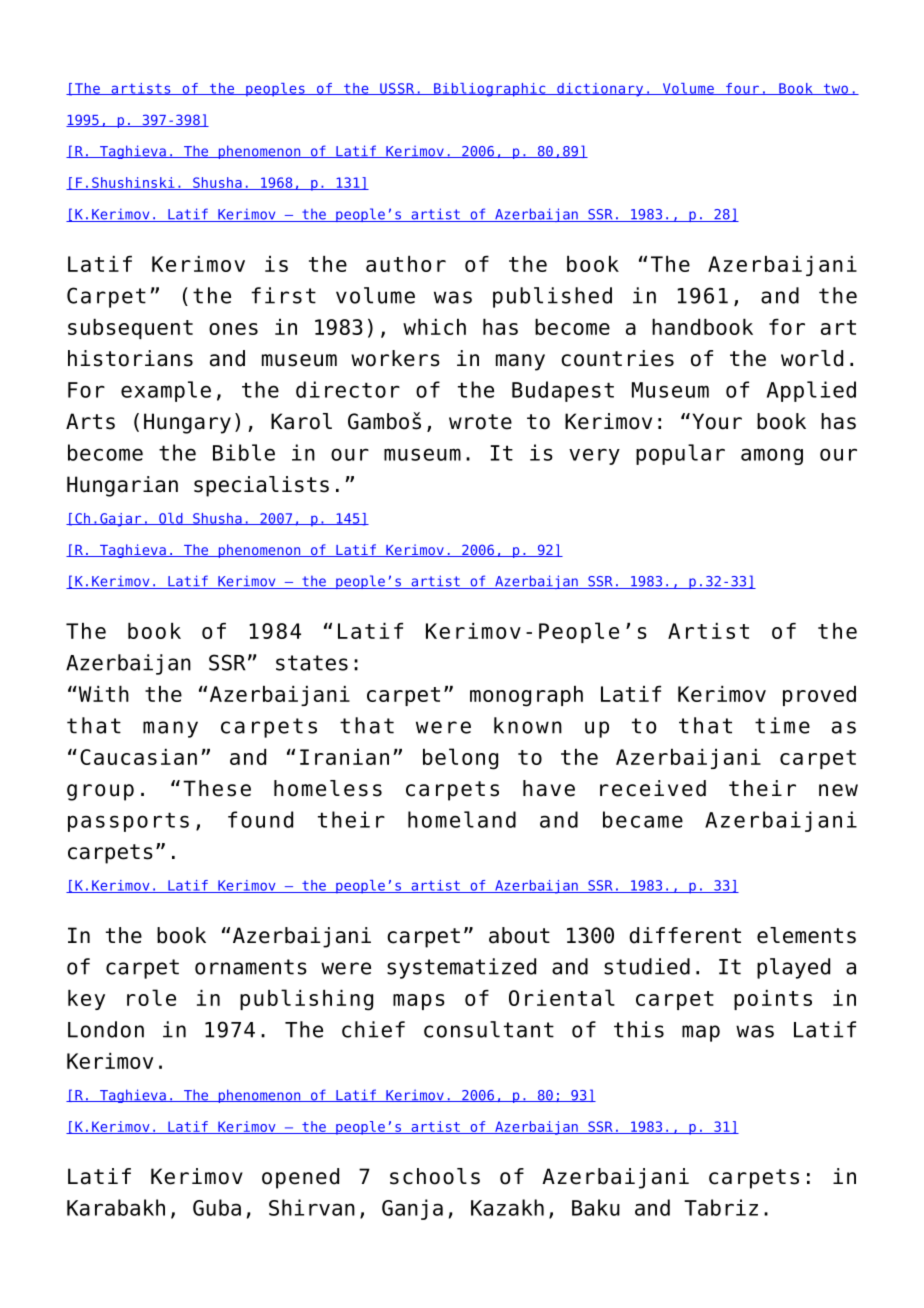 This screenshot has height=1308, width=924. I want to click on opened, so click(300, 1178).
